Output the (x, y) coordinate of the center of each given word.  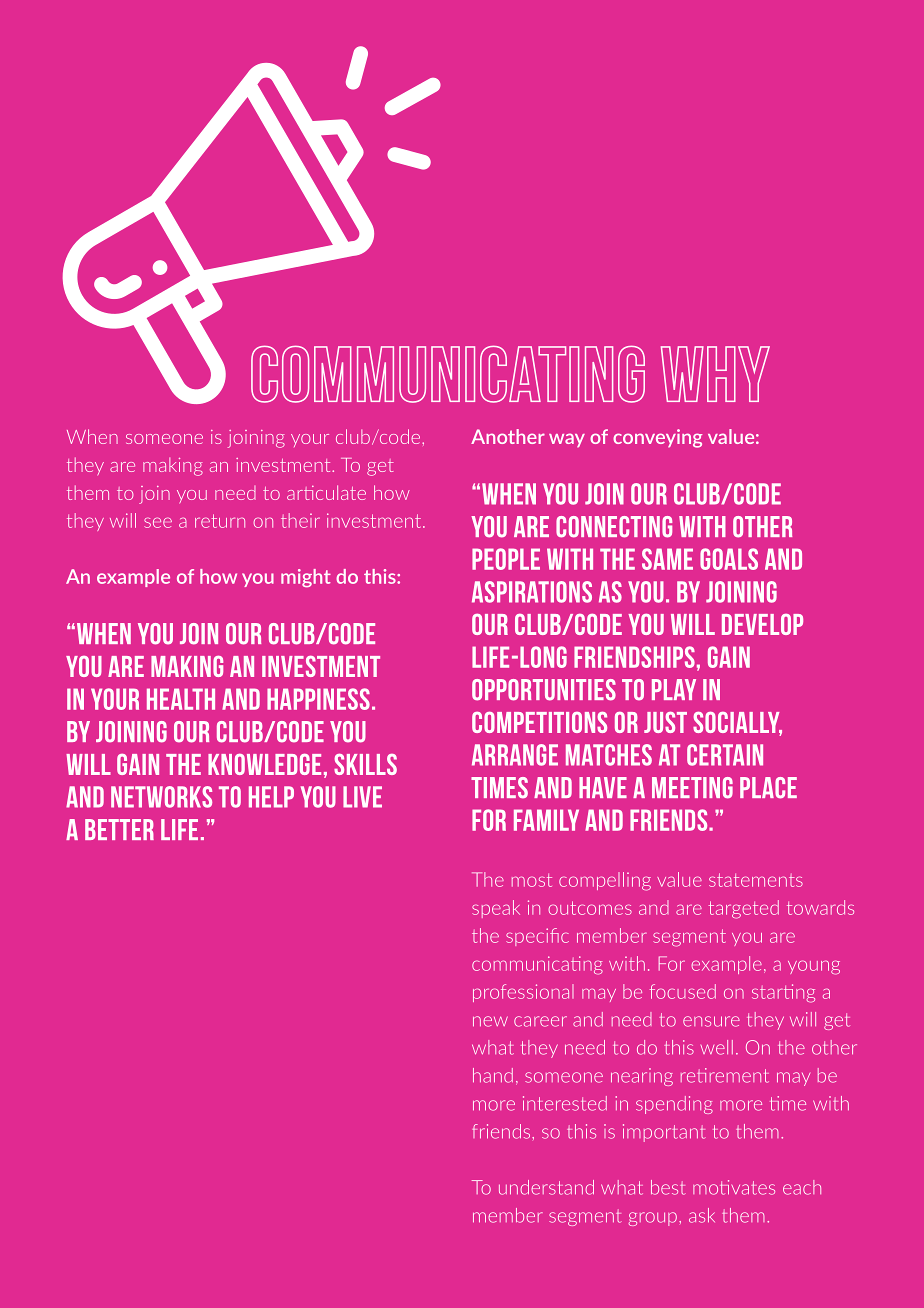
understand (546, 1187)
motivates (734, 1187)
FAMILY (546, 820)
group (652, 1219)
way (567, 440)
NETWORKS (161, 797)
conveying (657, 438)
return (220, 521)
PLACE (768, 788)
